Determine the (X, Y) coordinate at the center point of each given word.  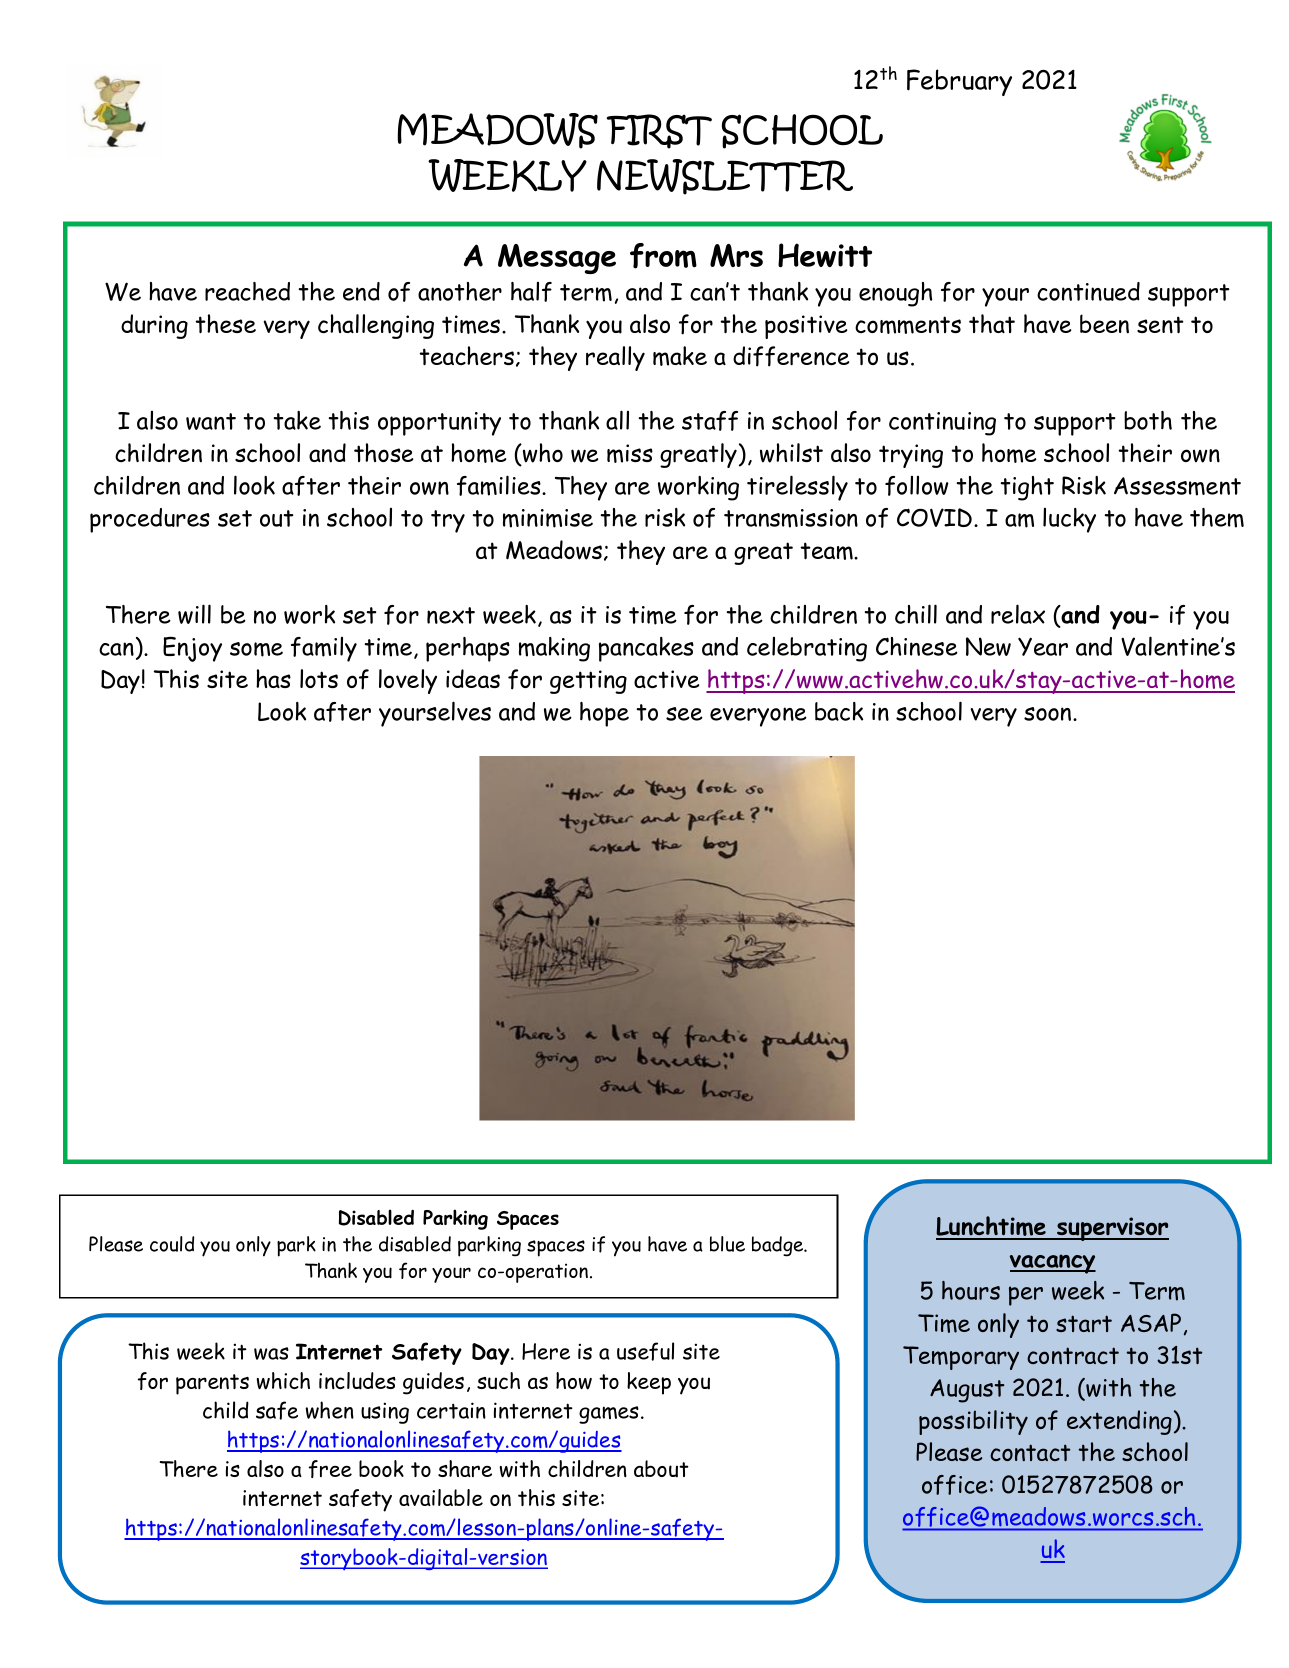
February (959, 82)
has (273, 678)
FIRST (659, 131)
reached (247, 291)
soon (1049, 714)
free (330, 1469)
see (684, 714)
